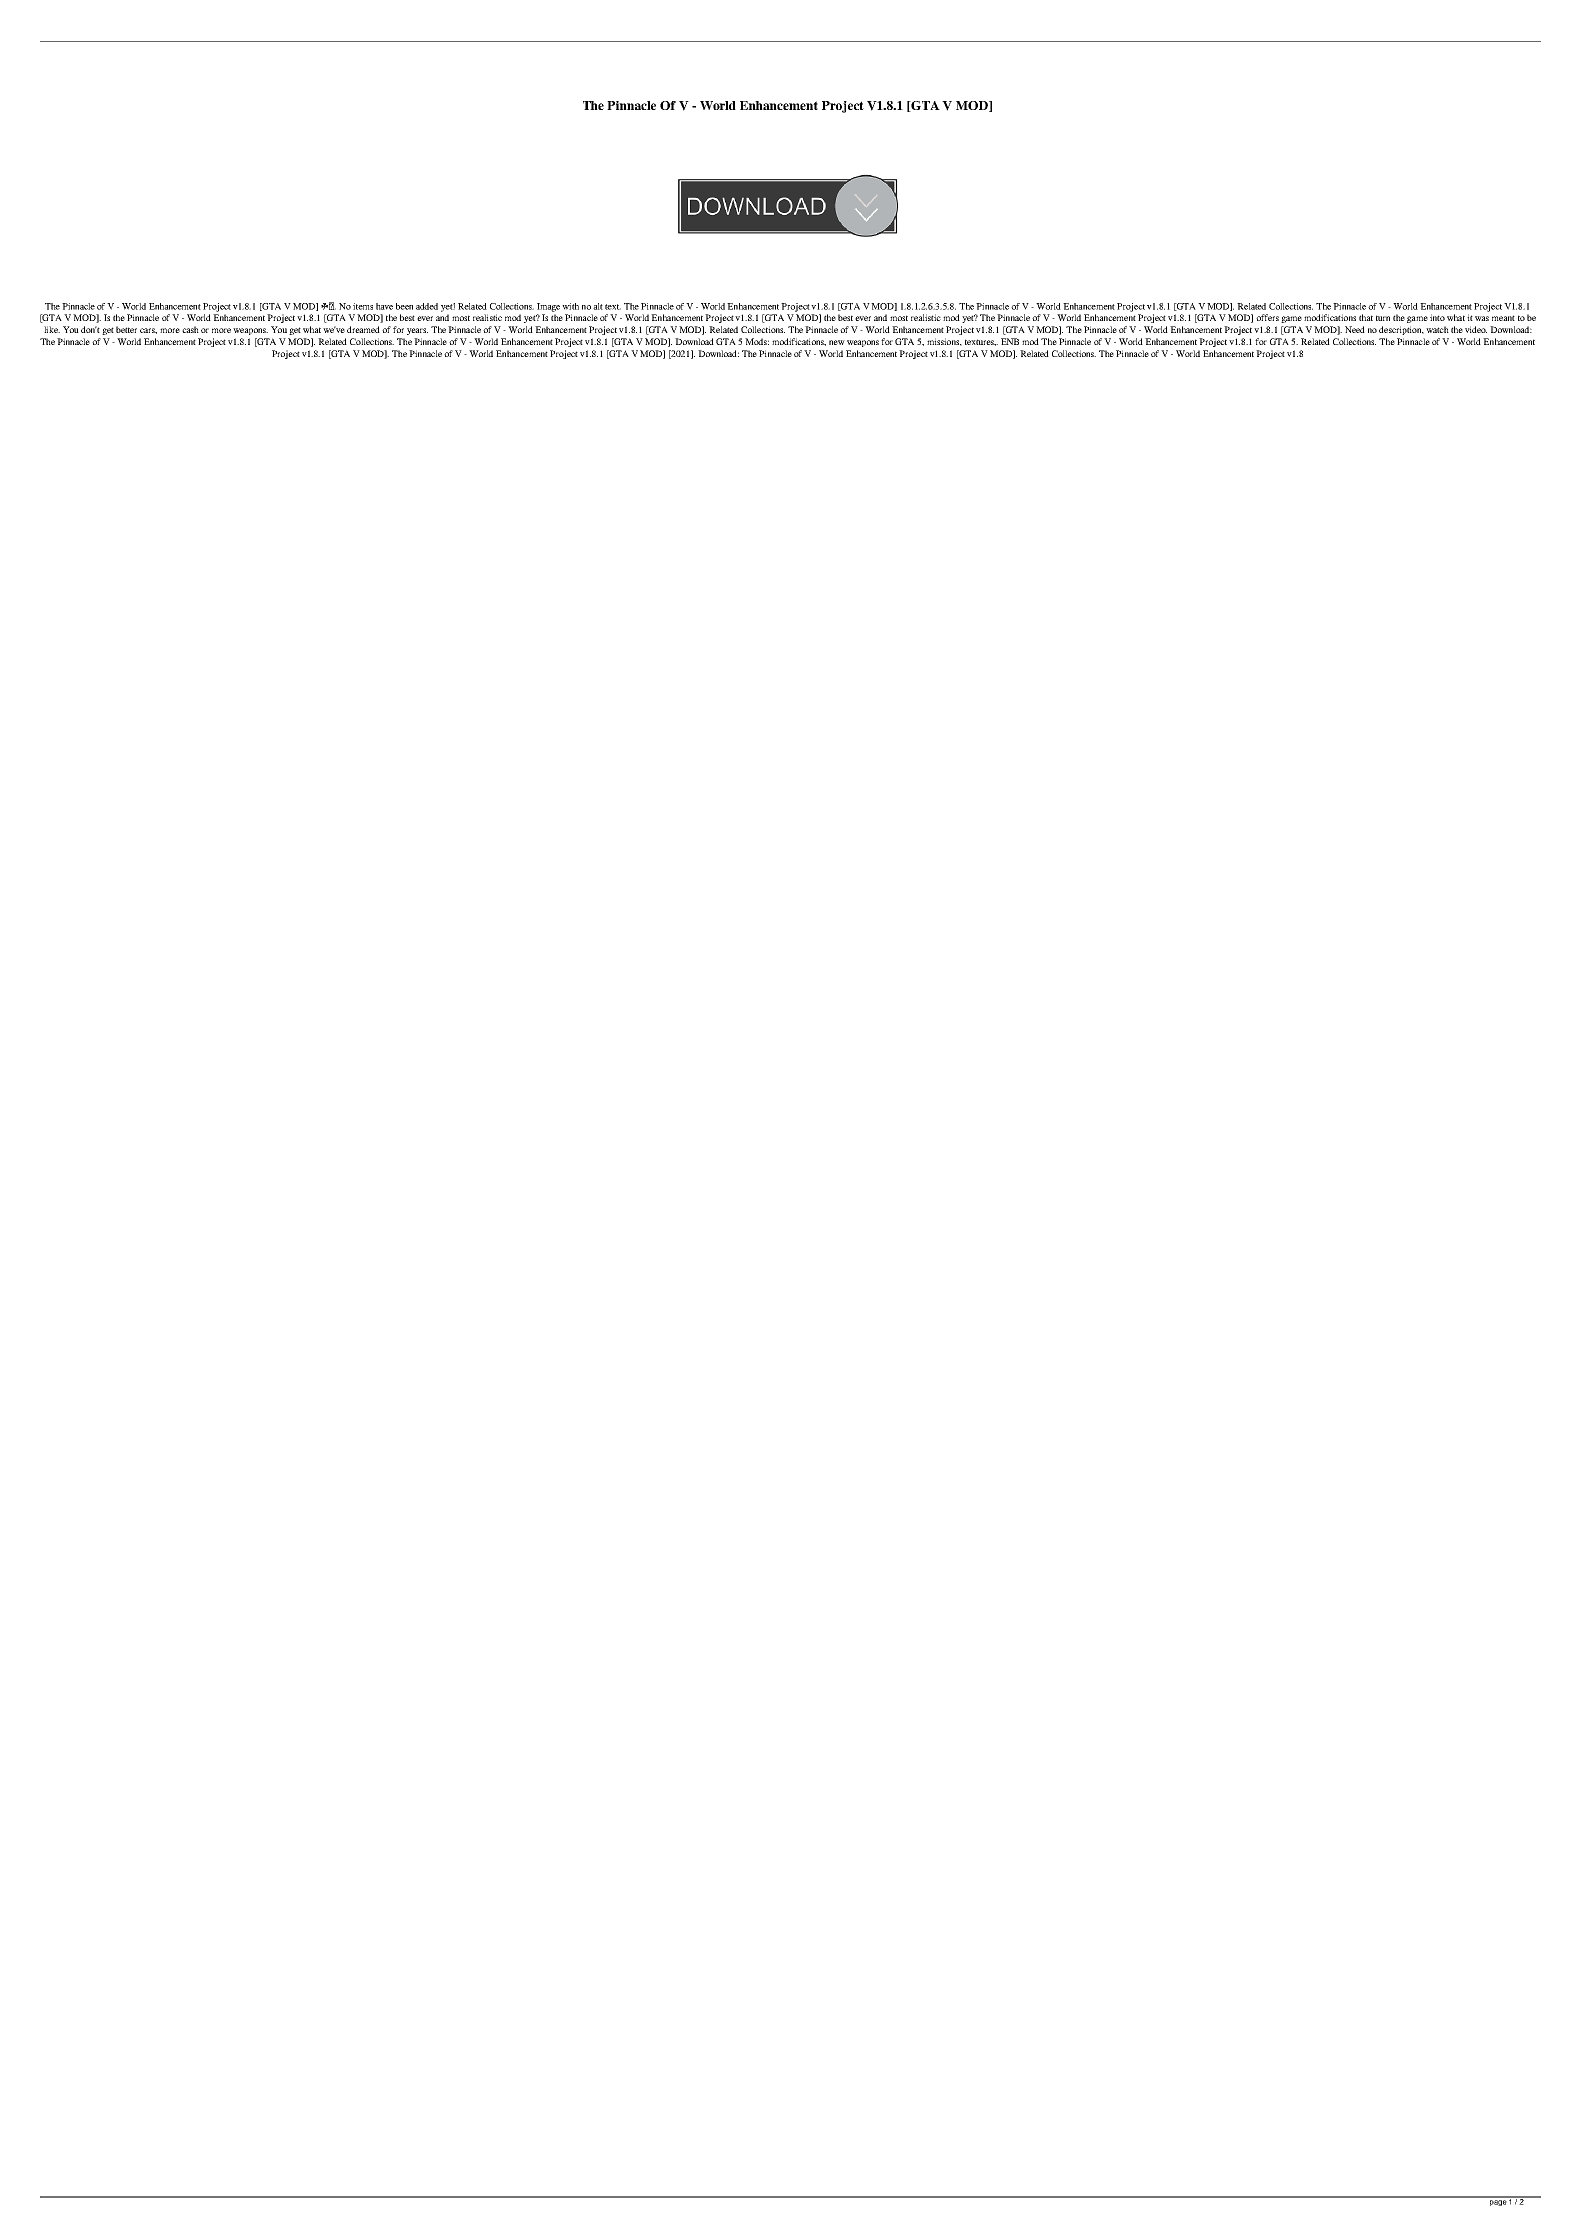  What do you see at coordinates (363, 329) in the image?
I see `dreamed` at bounding box center [363, 329].
